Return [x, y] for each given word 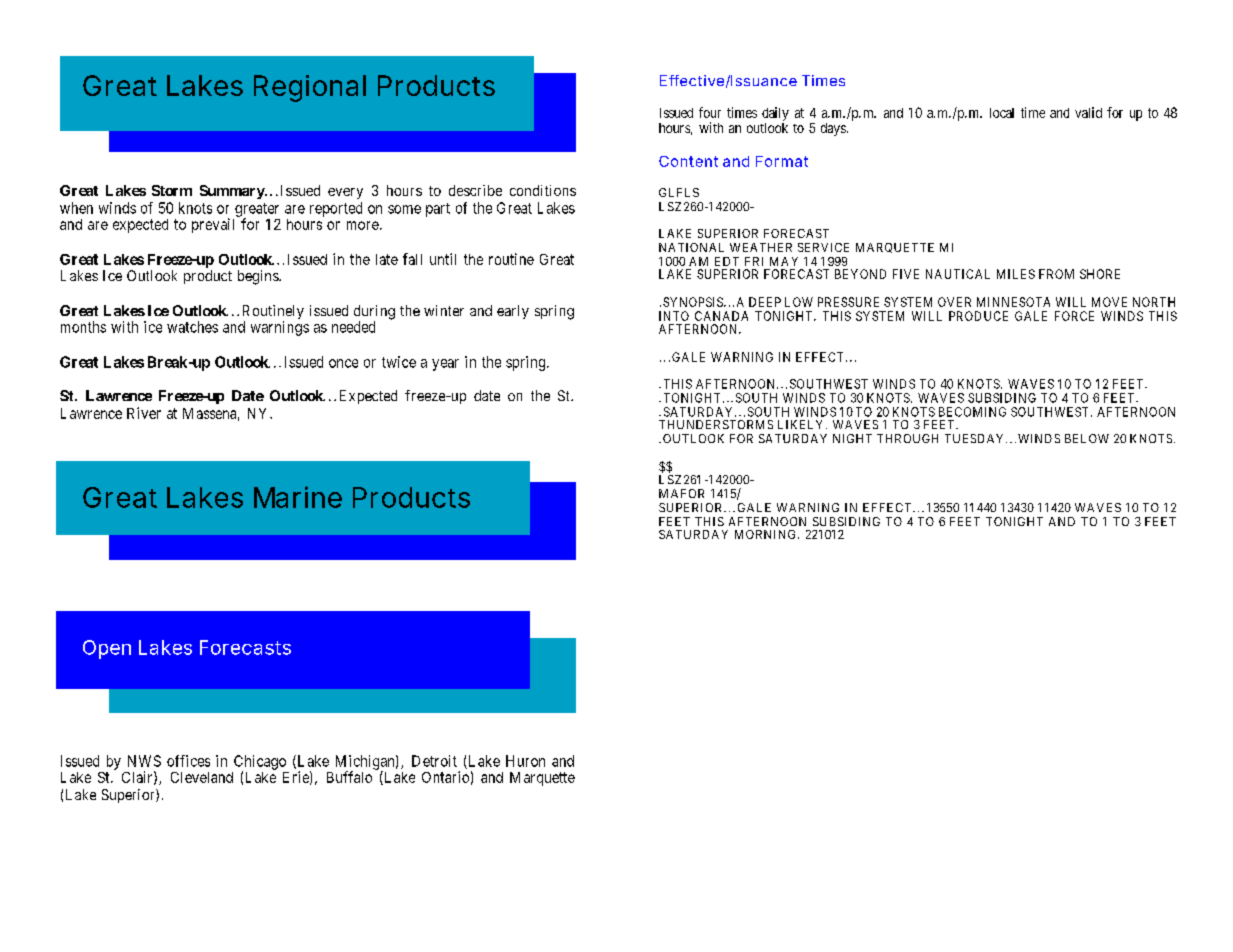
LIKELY [802, 424]
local [1002, 113]
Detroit [434, 761]
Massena [211, 414]
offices [188, 761]
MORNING [767, 534]
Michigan [367, 764]
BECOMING [972, 412]
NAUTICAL [958, 274]
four [710, 112]
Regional [310, 88]
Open [107, 649]
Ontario [447, 778]
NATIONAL [691, 247]
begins [259, 277]
